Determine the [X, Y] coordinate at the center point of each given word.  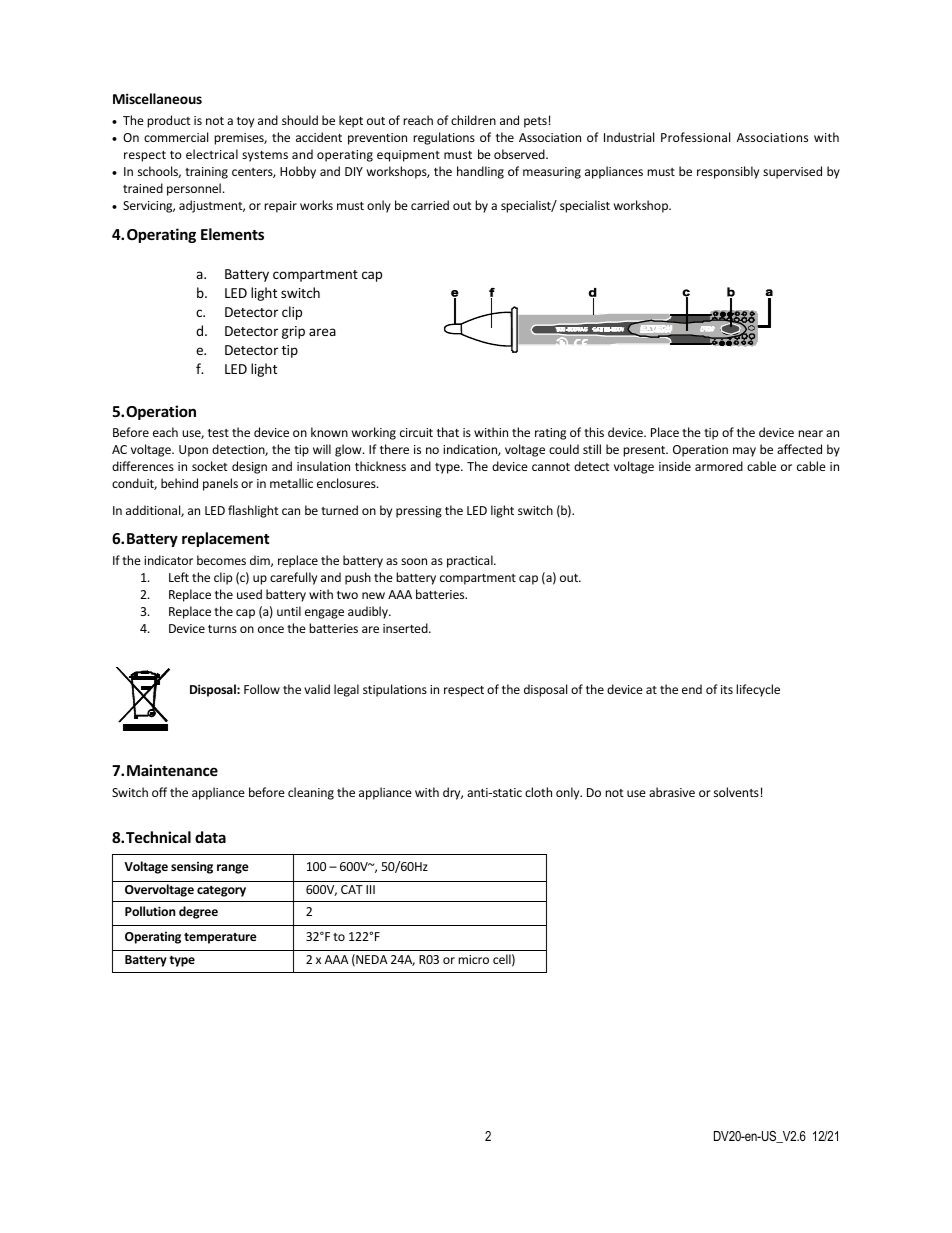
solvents [736, 792]
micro [473, 959]
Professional [695, 137]
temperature [220, 938]
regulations [444, 138]
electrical [212, 154]
